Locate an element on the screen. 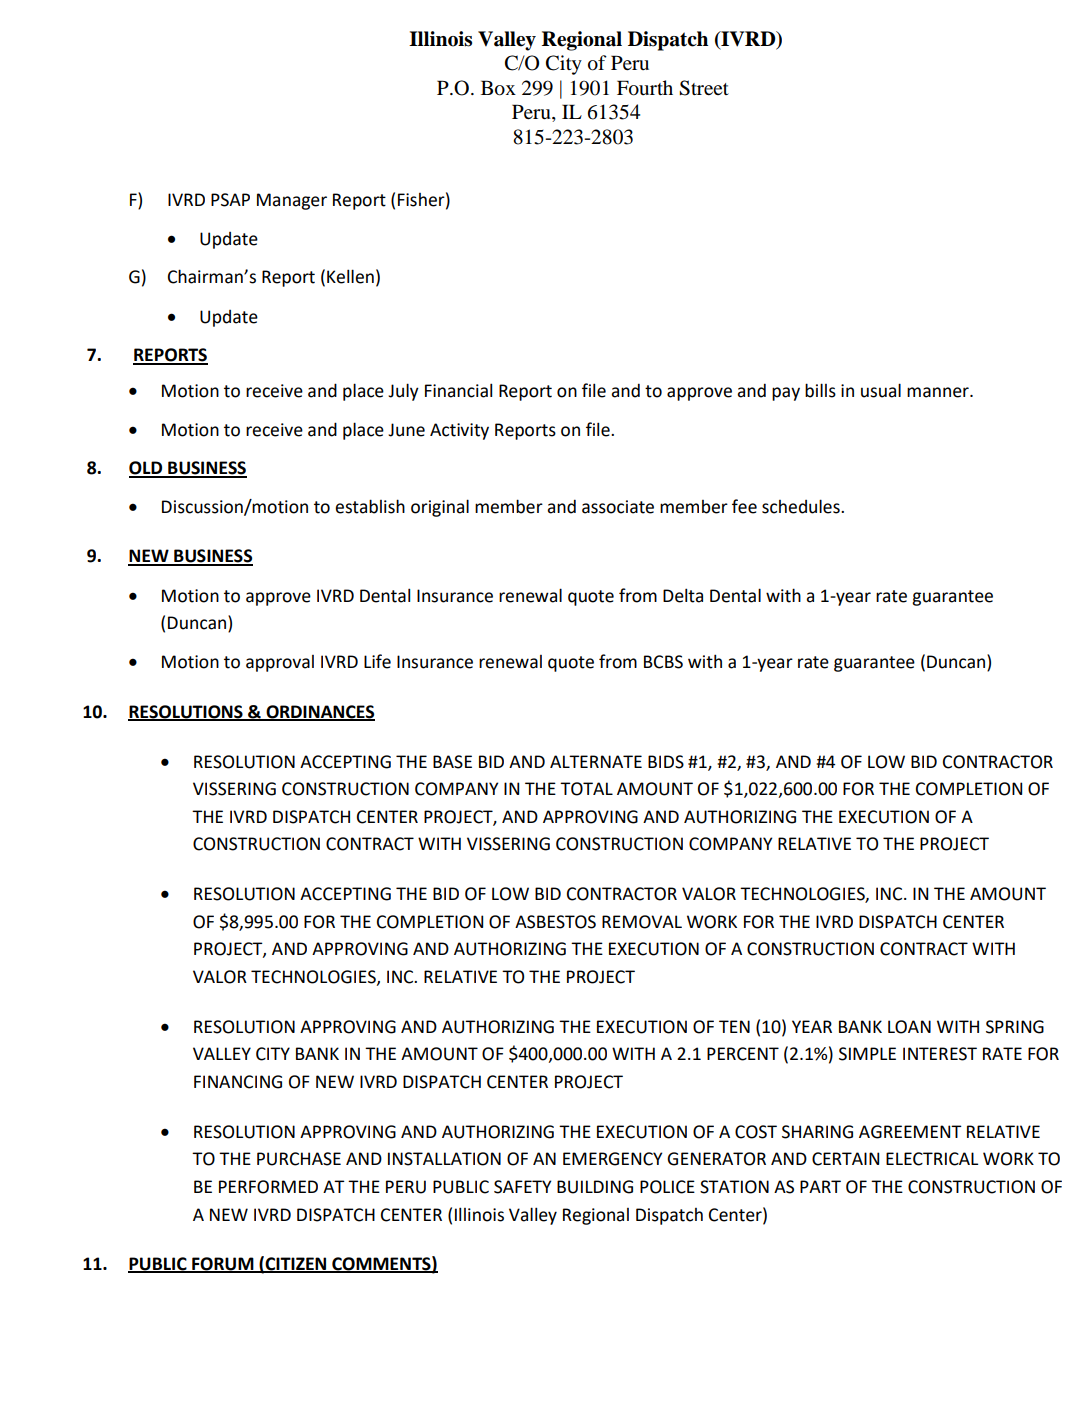 The width and height of the screenshot is (1092, 1413). schedules is located at coordinates (802, 506).
